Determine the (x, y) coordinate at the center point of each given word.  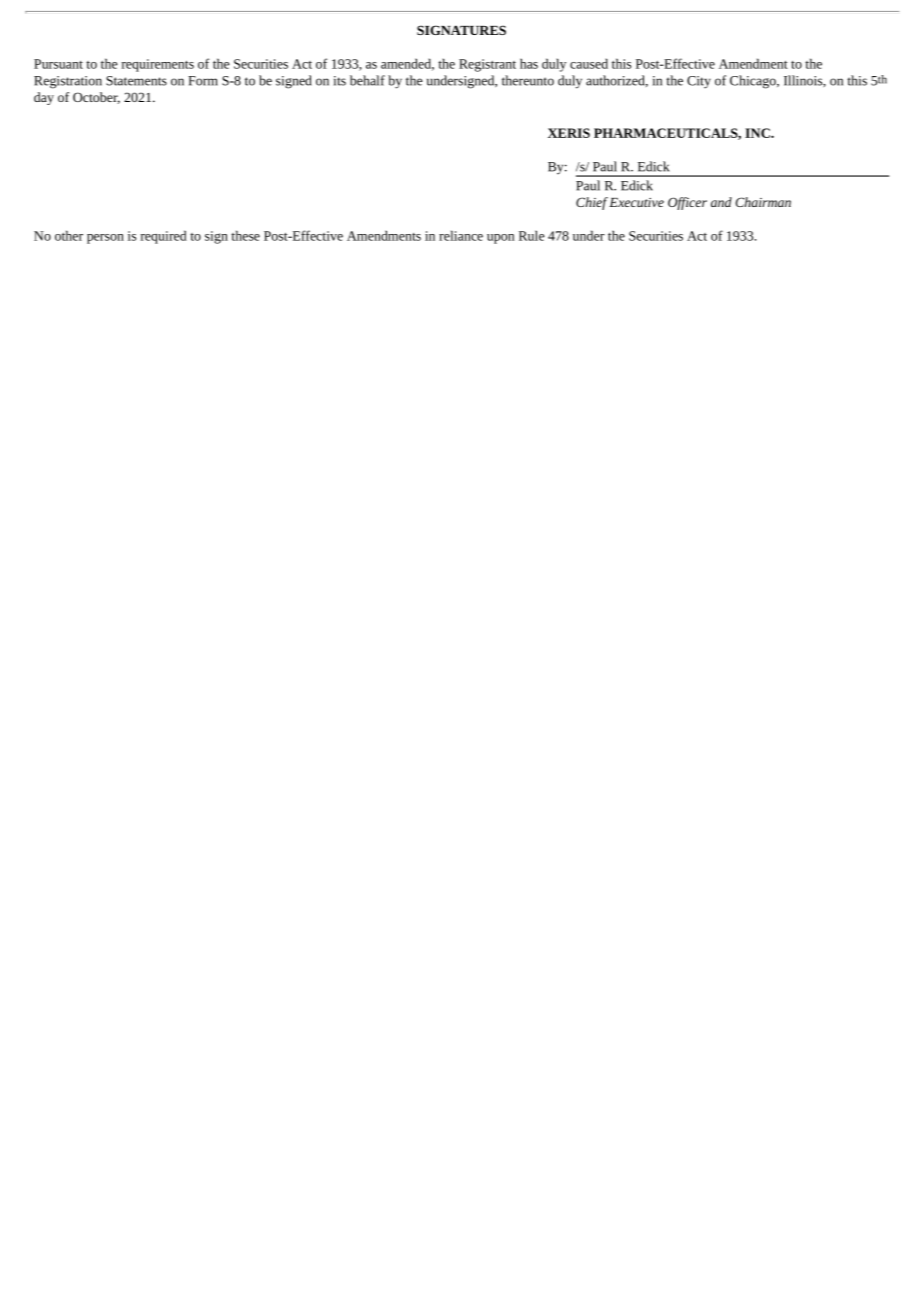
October (96, 98)
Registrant (487, 65)
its (340, 81)
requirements (158, 65)
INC (758, 133)
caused (589, 63)
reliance (461, 235)
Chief (592, 203)
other (69, 235)
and (721, 202)
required (164, 237)
